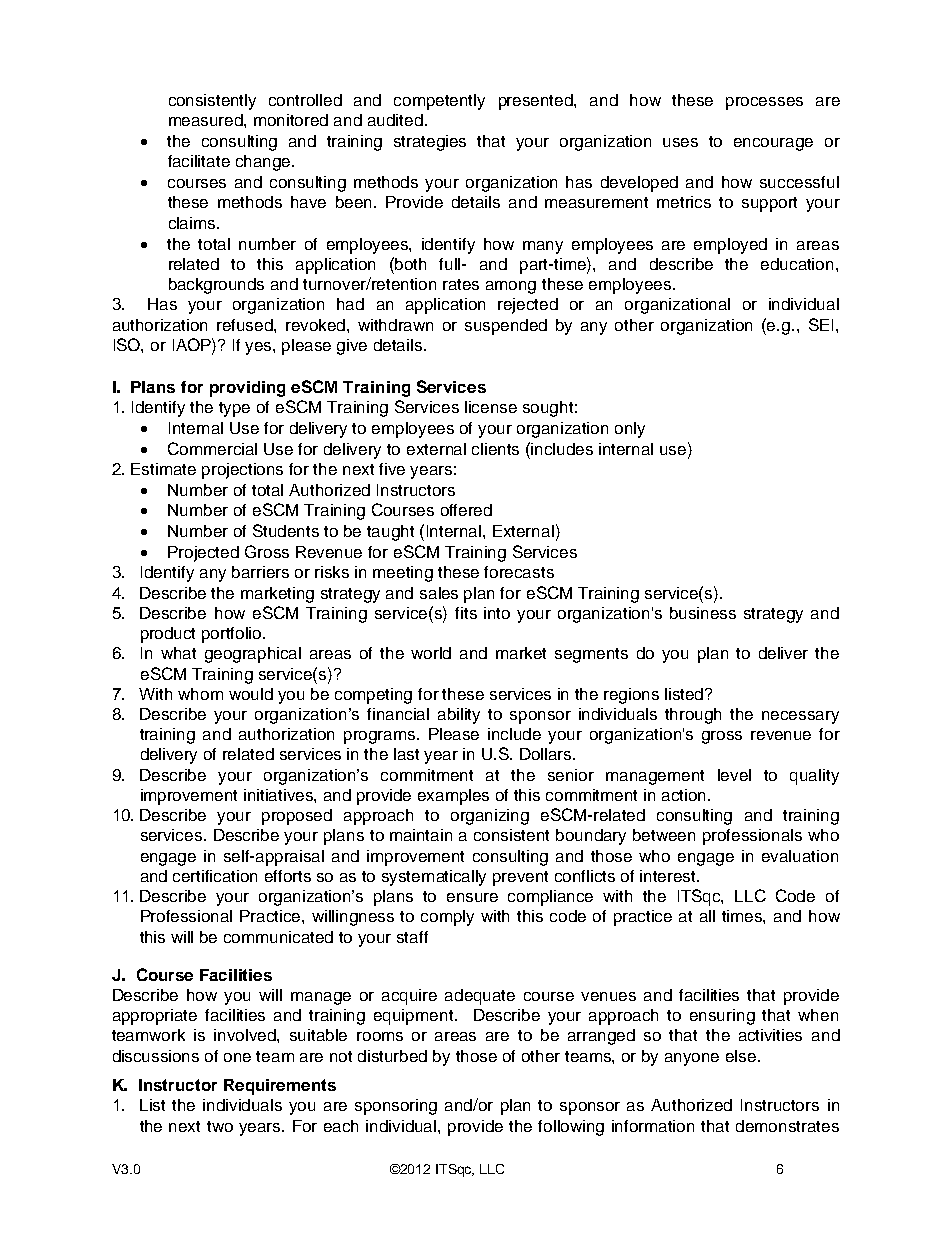 This page has width=952, height=1233. I want to click on prevent, so click(520, 878).
